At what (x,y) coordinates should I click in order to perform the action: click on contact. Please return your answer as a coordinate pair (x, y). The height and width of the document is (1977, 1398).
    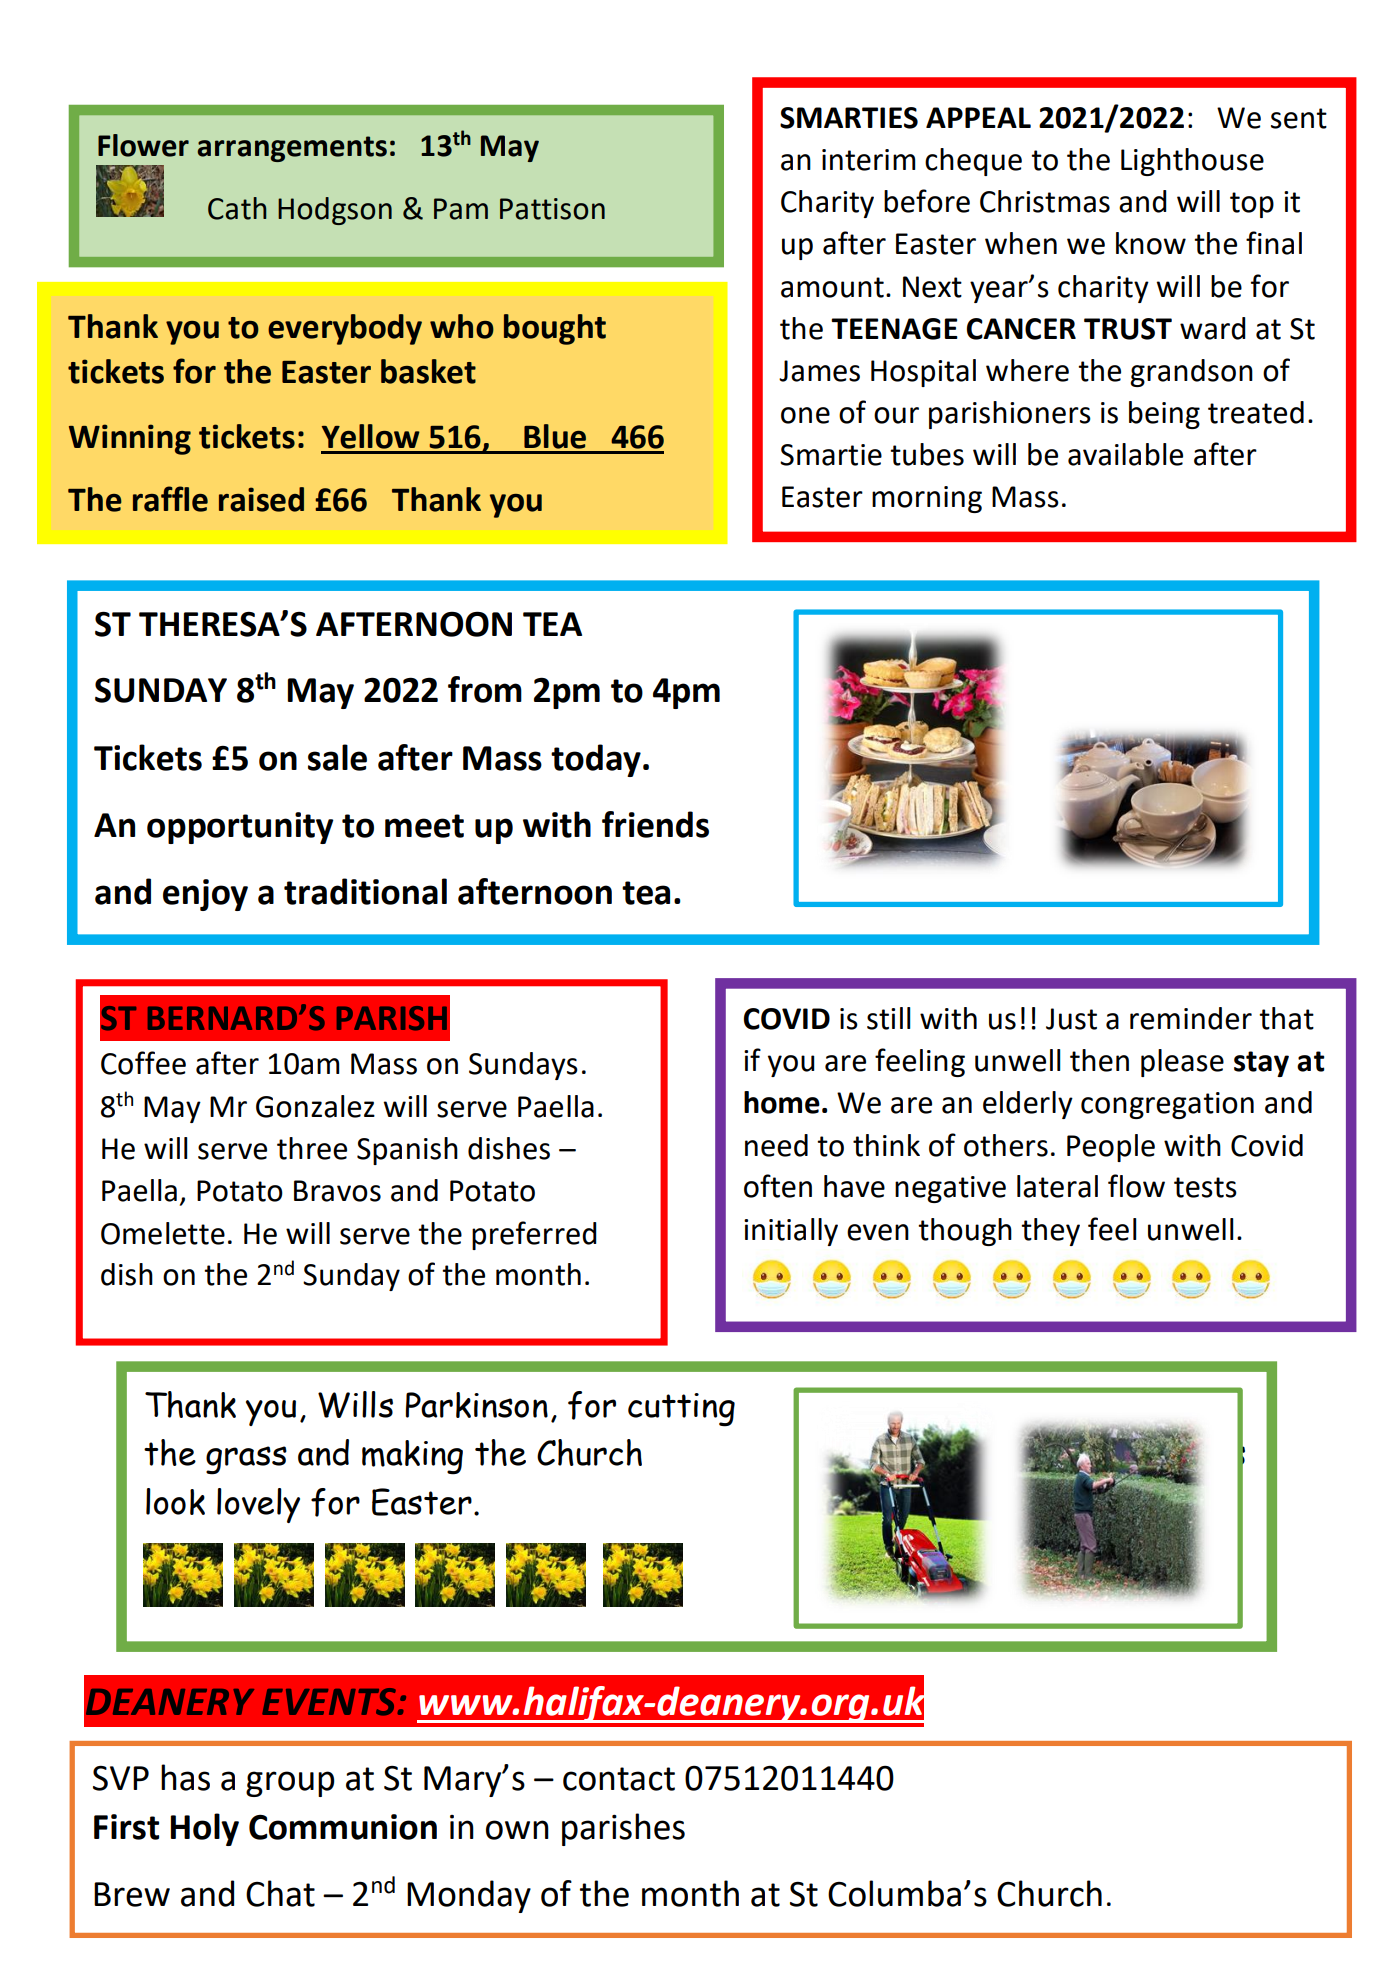
    Looking at the image, I should click on (619, 1779).
